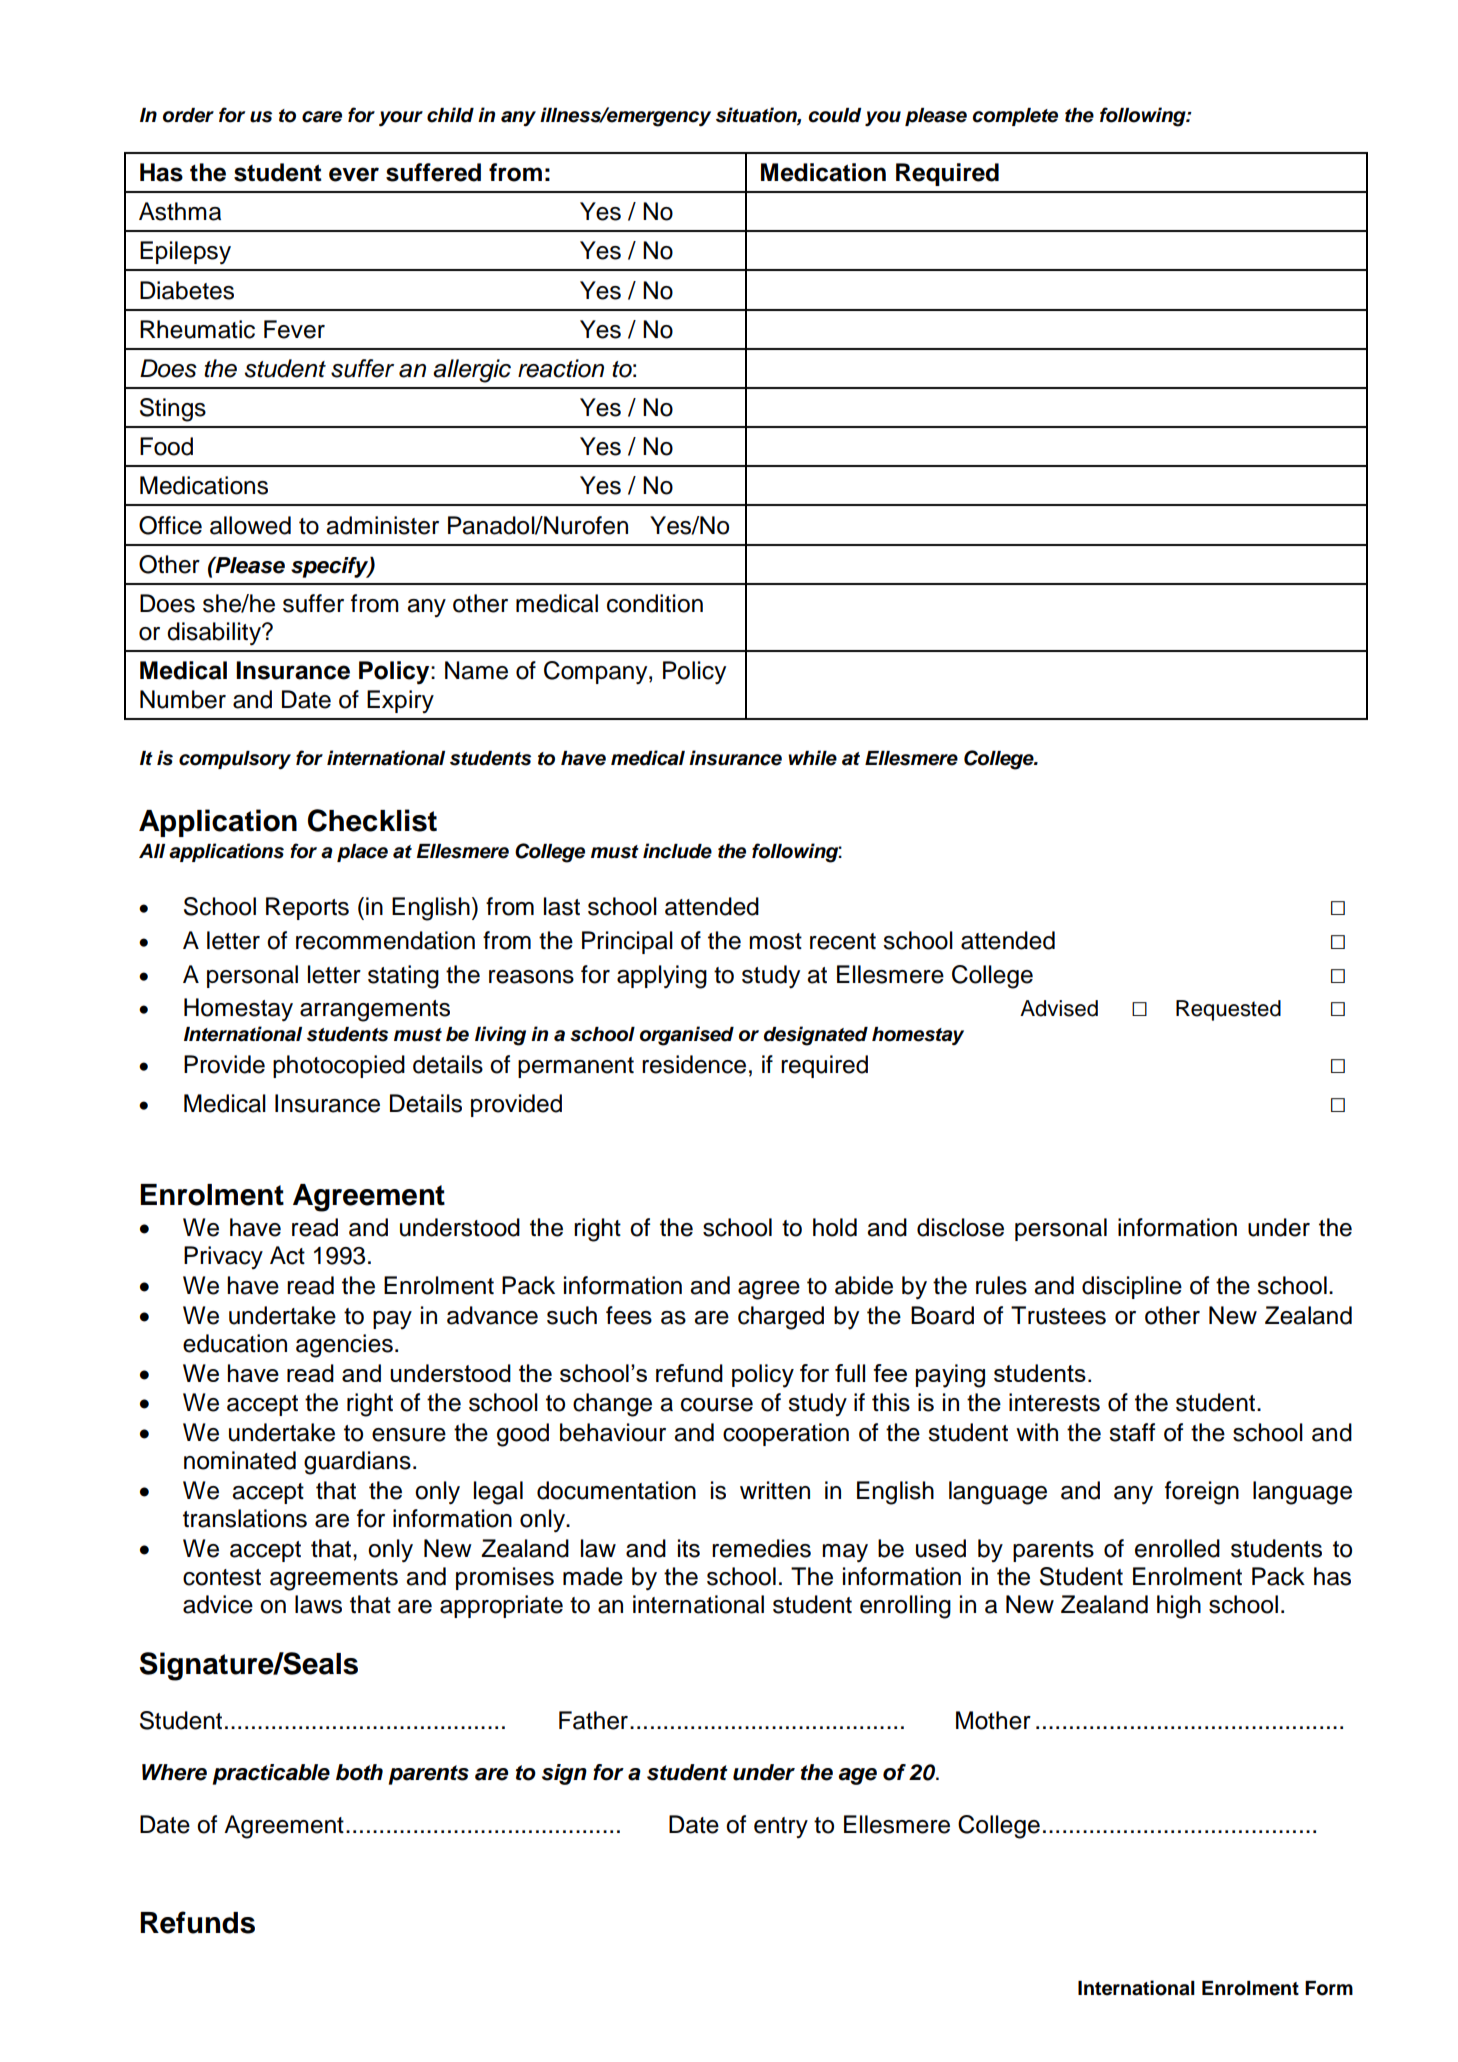 The width and height of the screenshot is (1458, 2062). Describe the element at coordinates (322, 117) in the screenshot. I see `care` at that location.
